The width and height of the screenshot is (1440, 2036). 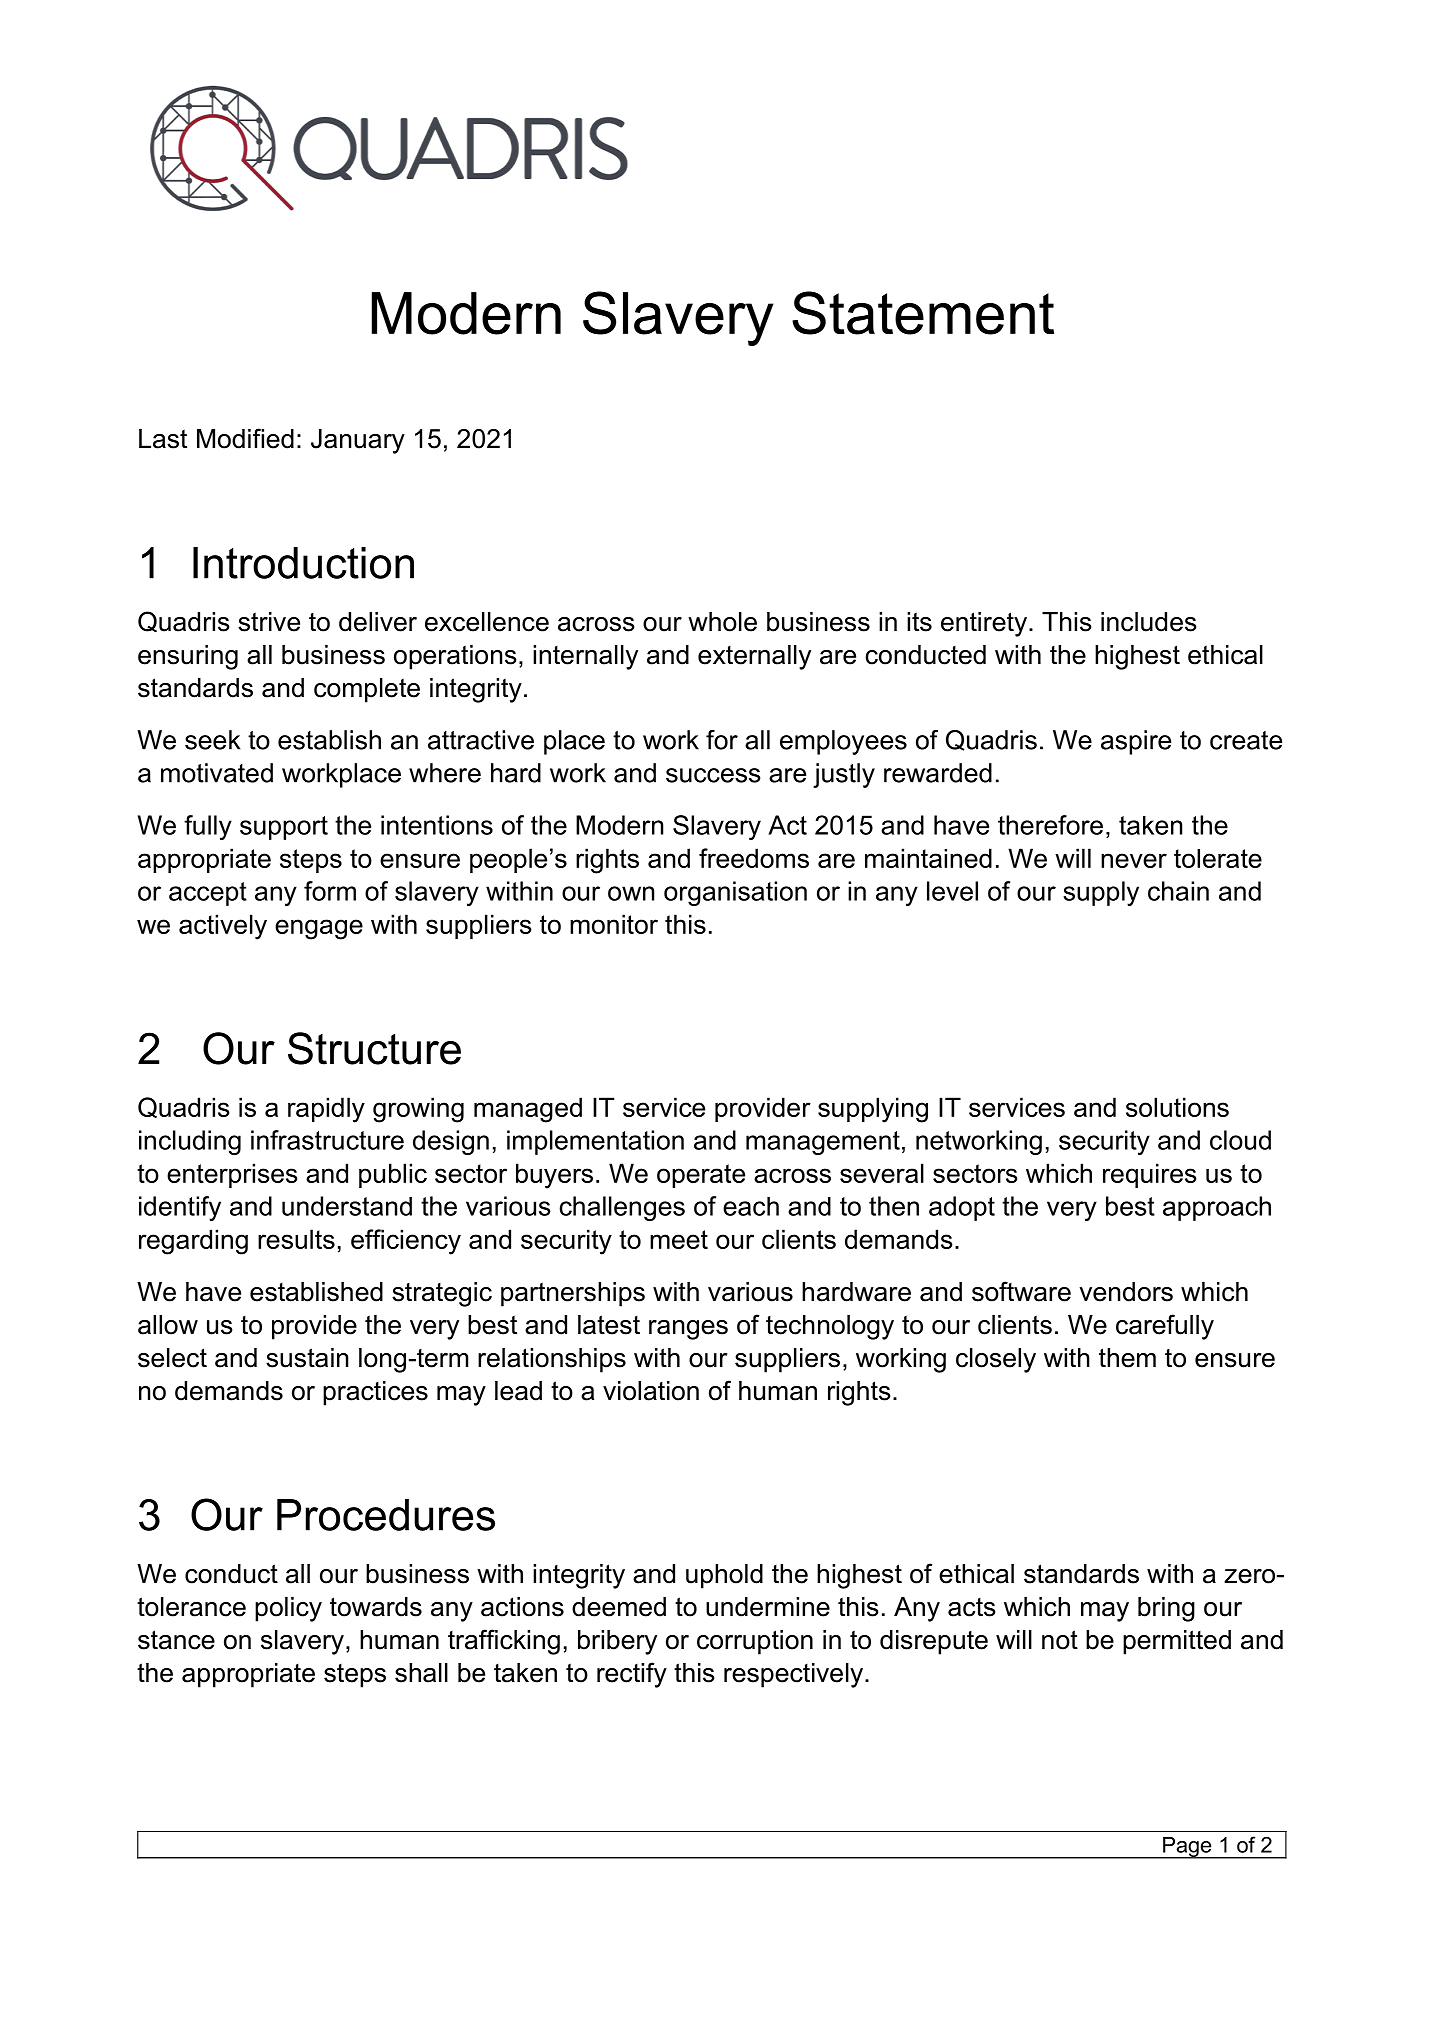 I want to click on rectify, so click(x=632, y=1675).
